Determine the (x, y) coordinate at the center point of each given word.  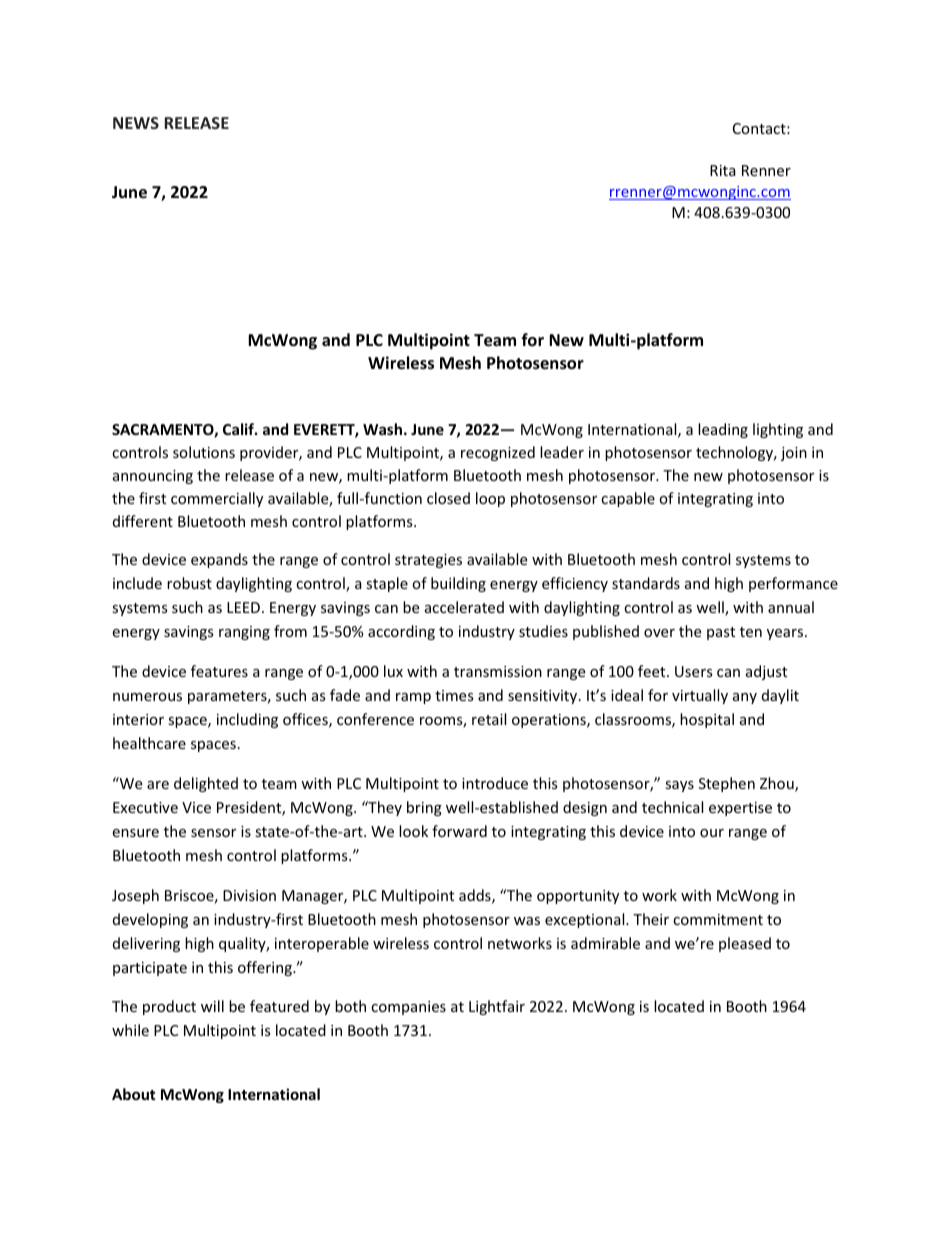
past (721, 633)
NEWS (136, 123)
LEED (243, 607)
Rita (723, 170)
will (212, 1006)
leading (723, 430)
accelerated (464, 607)
